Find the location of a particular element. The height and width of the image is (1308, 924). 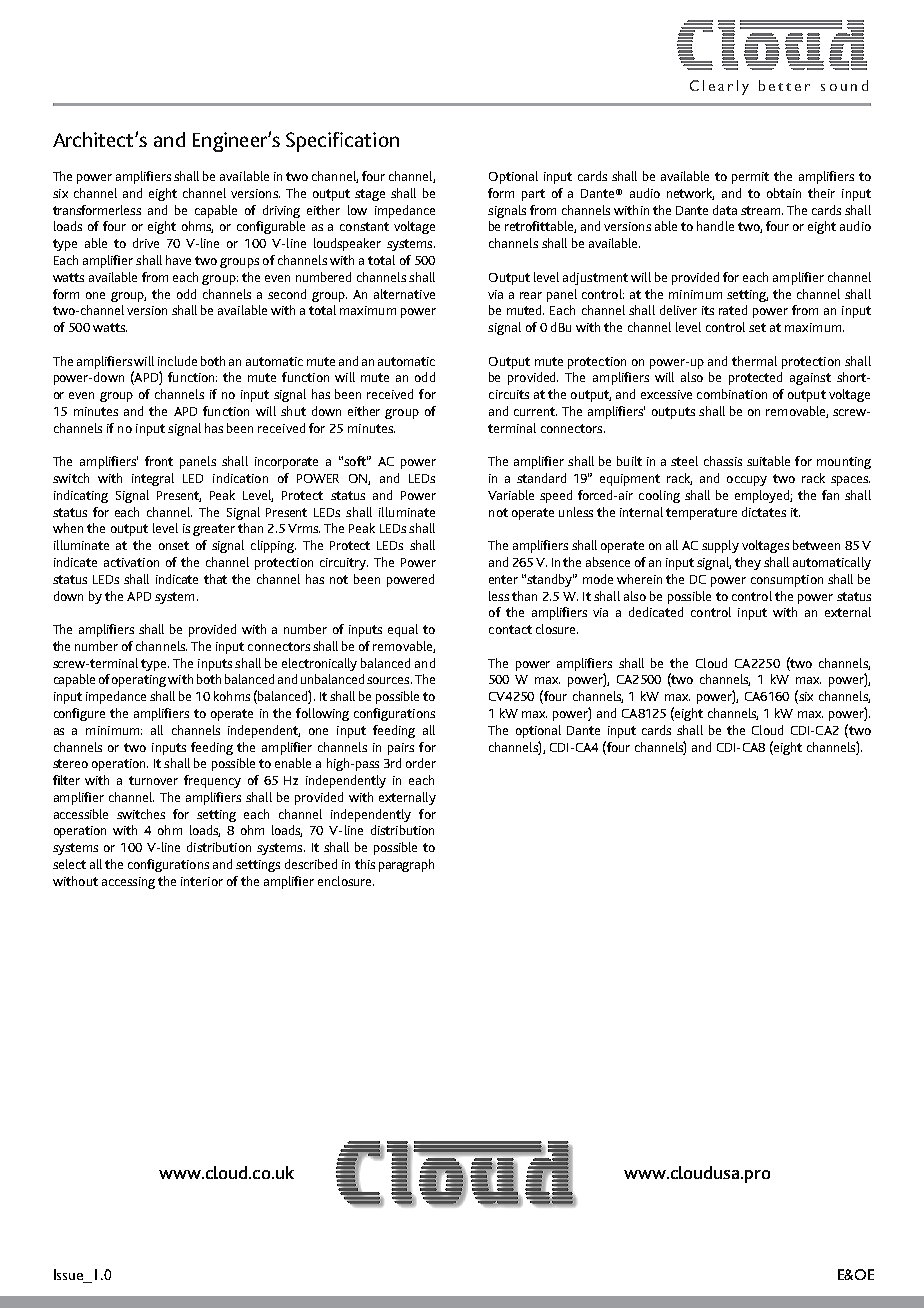

contact is located at coordinates (510, 629).
